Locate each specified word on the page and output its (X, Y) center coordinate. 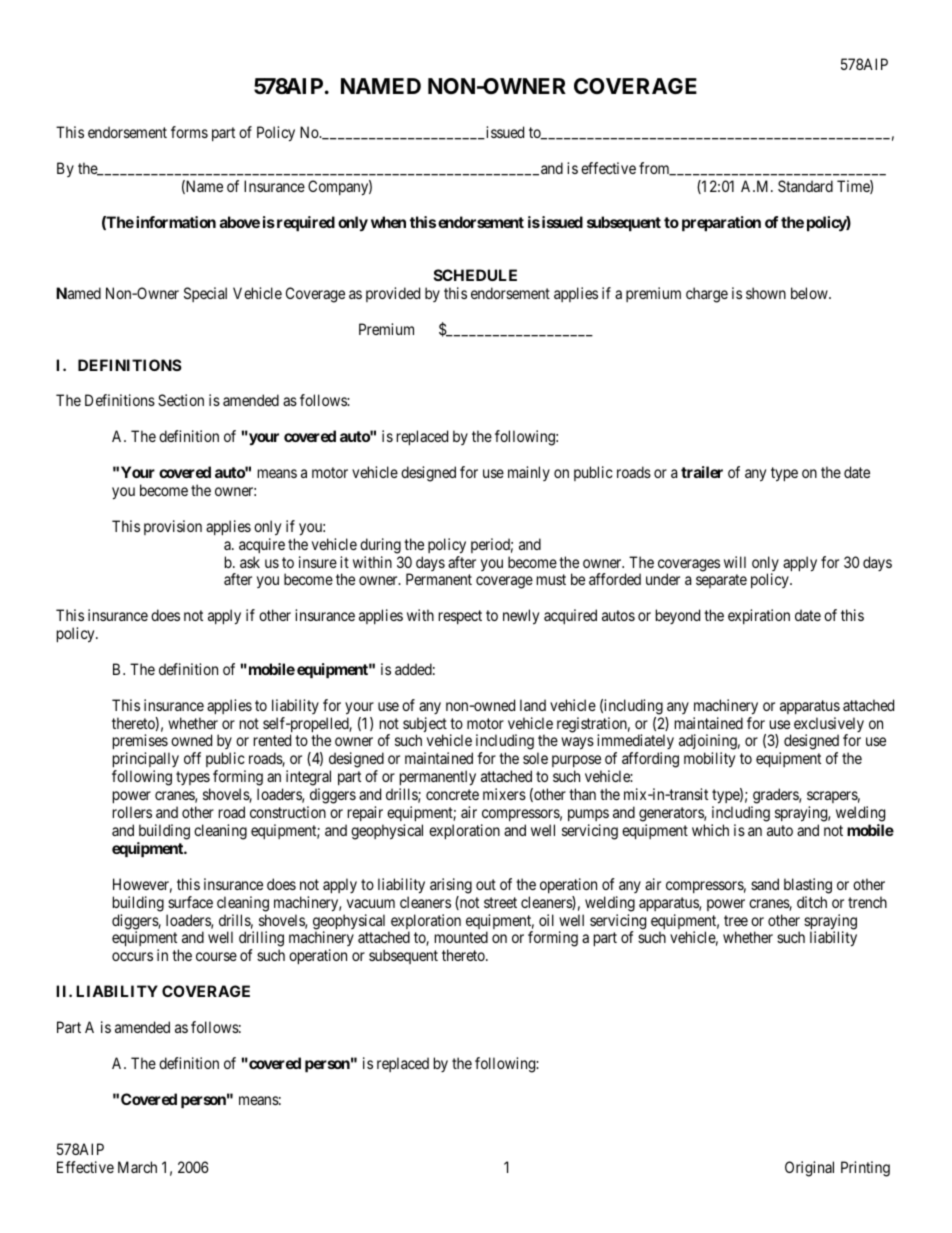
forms (189, 132)
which (710, 830)
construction (288, 812)
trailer (702, 472)
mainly (529, 473)
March (137, 1167)
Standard (805, 186)
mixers (504, 794)
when (388, 222)
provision (173, 527)
